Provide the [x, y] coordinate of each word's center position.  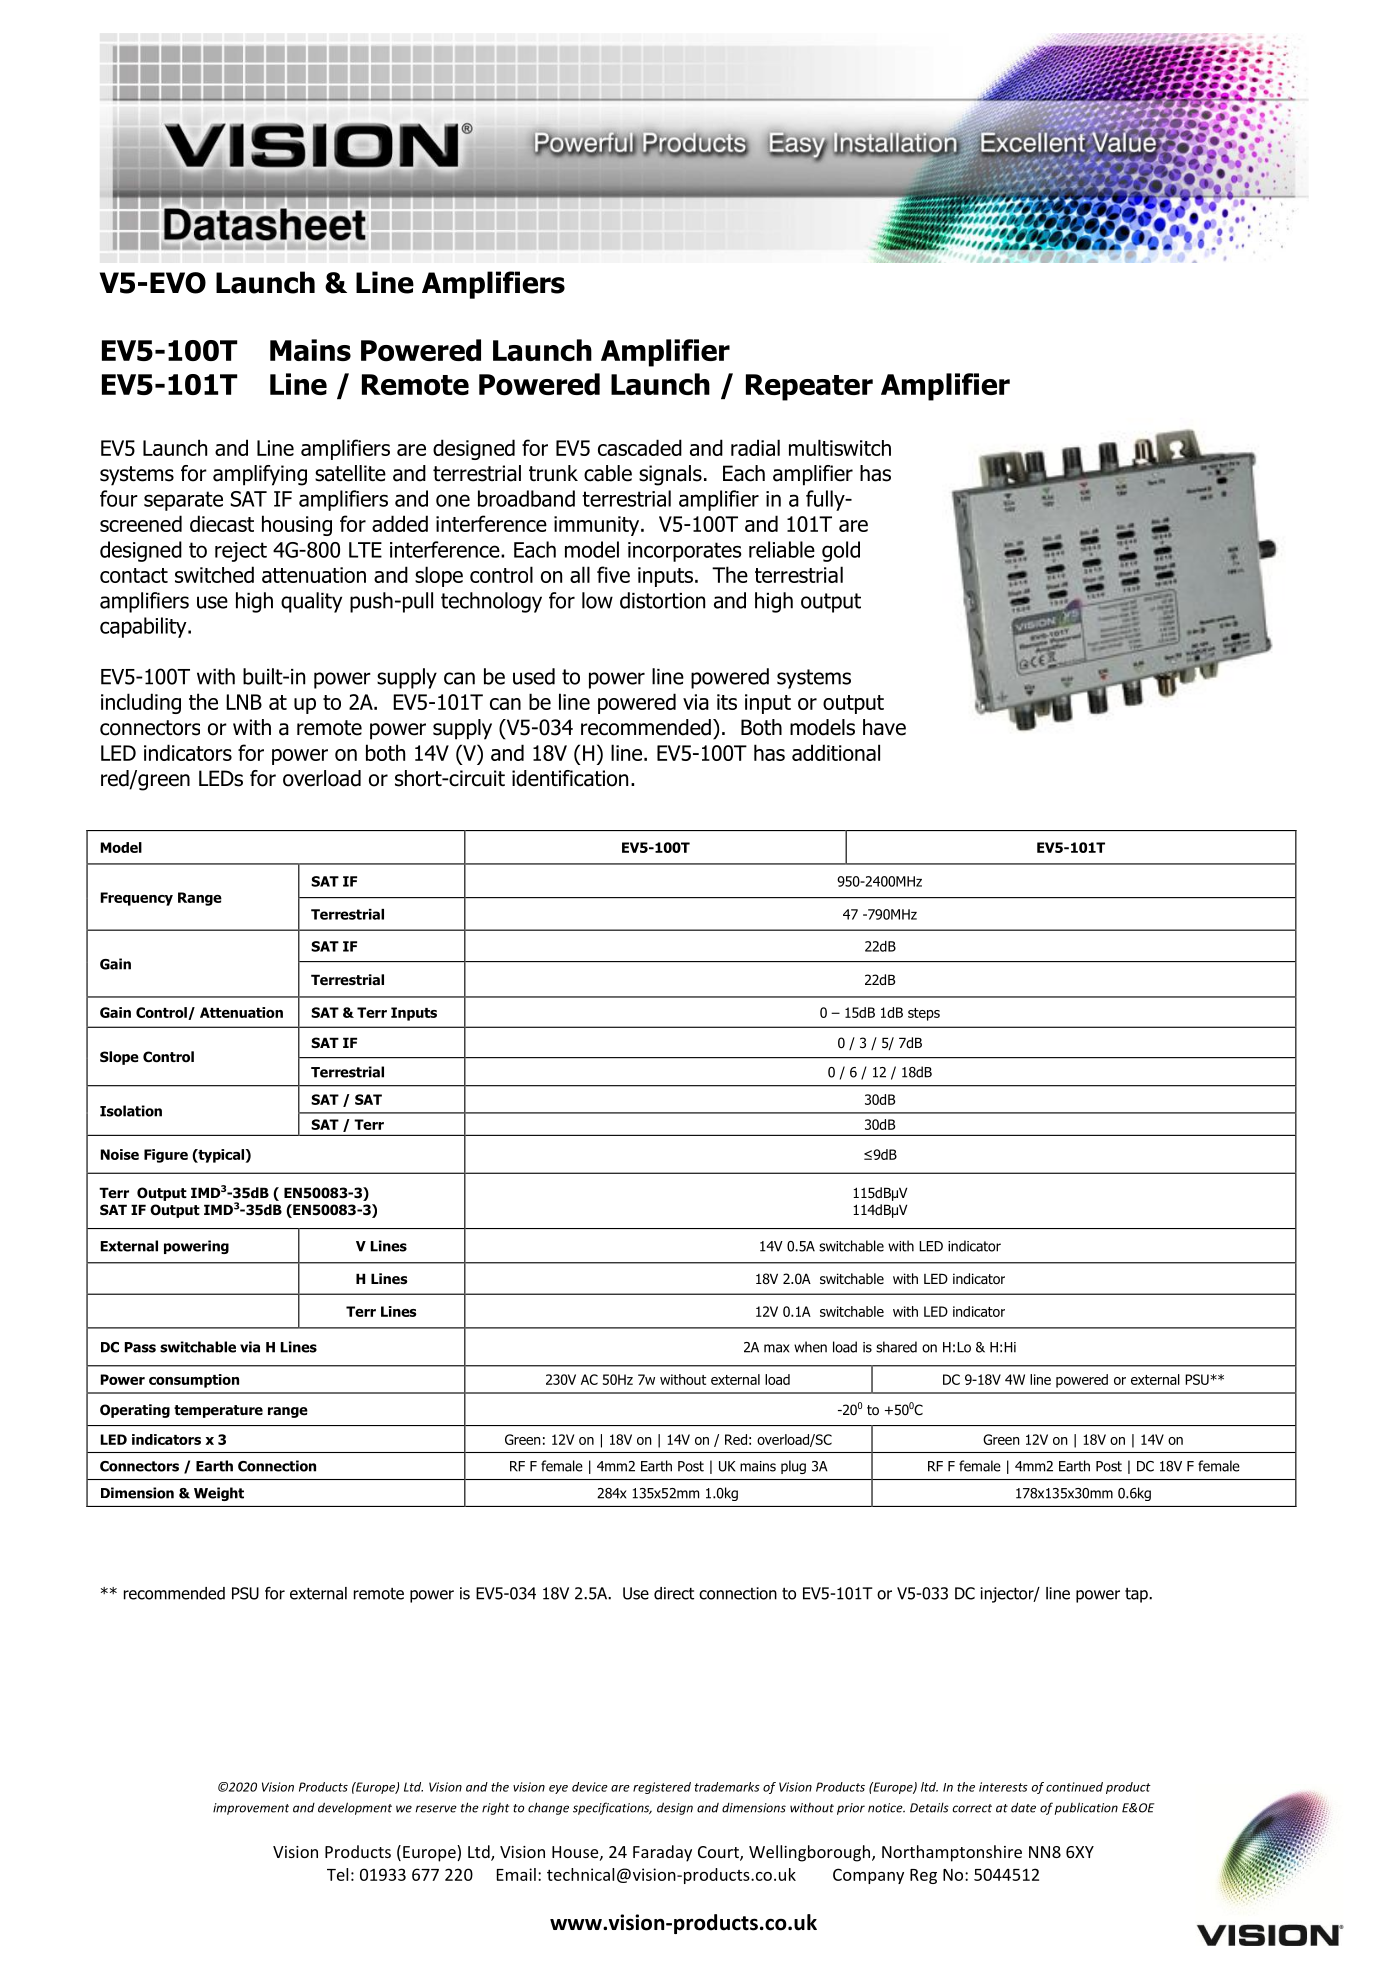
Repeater [809, 387]
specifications [612, 1808]
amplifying [260, 475]
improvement [251, 1809]
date [1023, 1807]
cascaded [640, 447]
